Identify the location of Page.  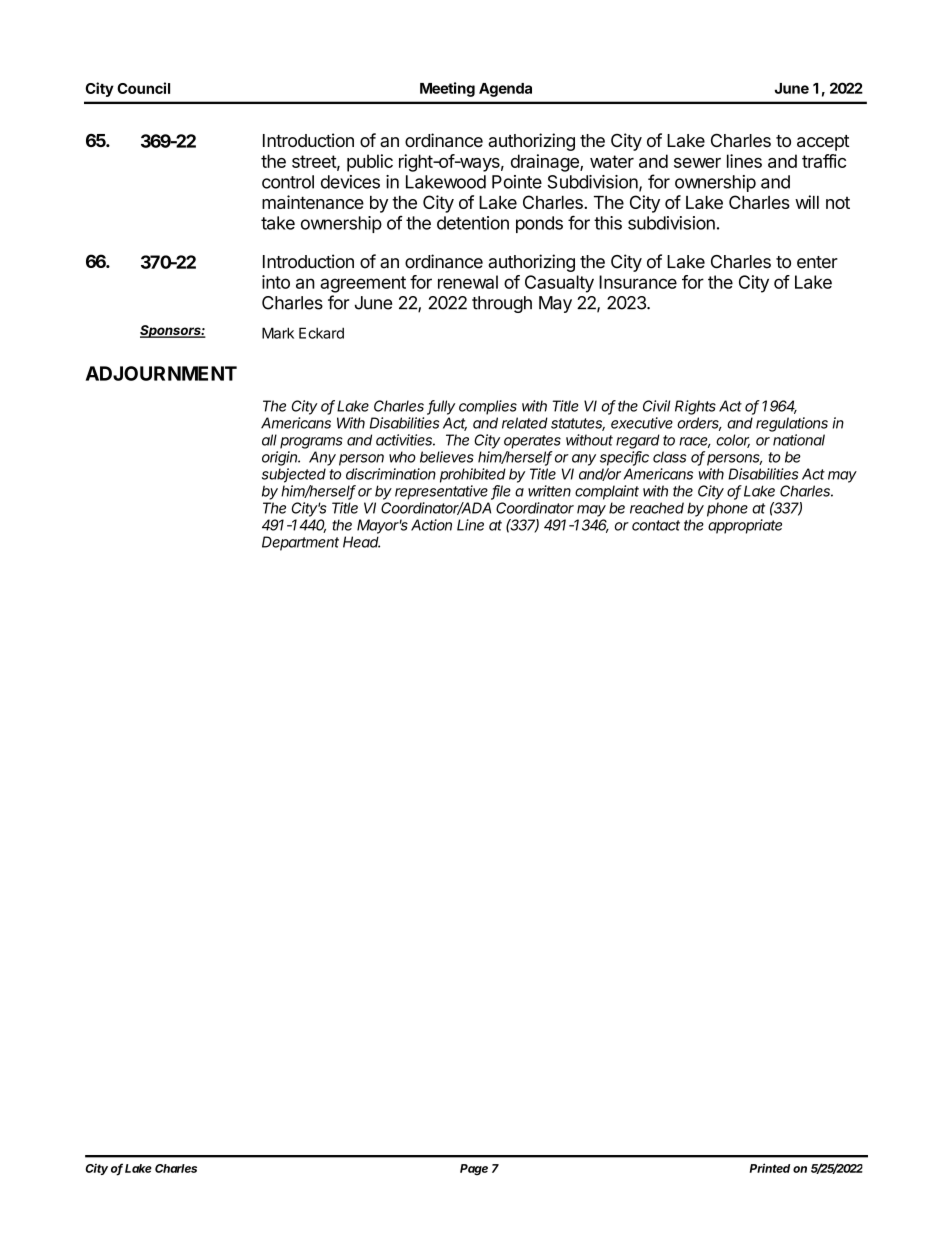
(474, 1170).
